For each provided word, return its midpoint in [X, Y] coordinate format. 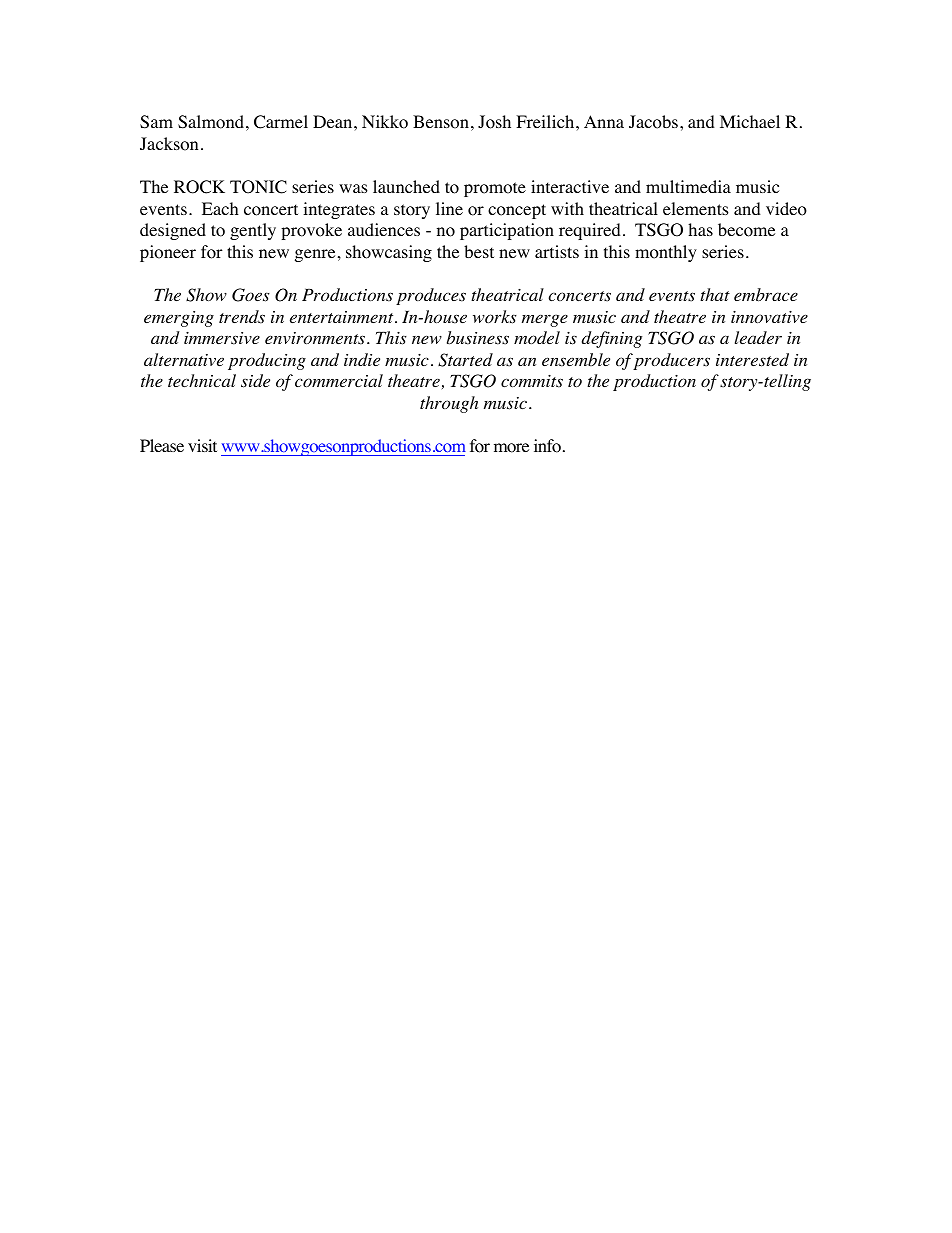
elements [696, 208]
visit [202, 445]
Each [220, 208]
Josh [494, 122]
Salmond [211, 122]
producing [267, 361]
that [715, 294]
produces [431, 296]
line [449, 208]
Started [465, 360]
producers [671, 361]
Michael [750, 121]
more [511, 448]
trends [242, 317]
